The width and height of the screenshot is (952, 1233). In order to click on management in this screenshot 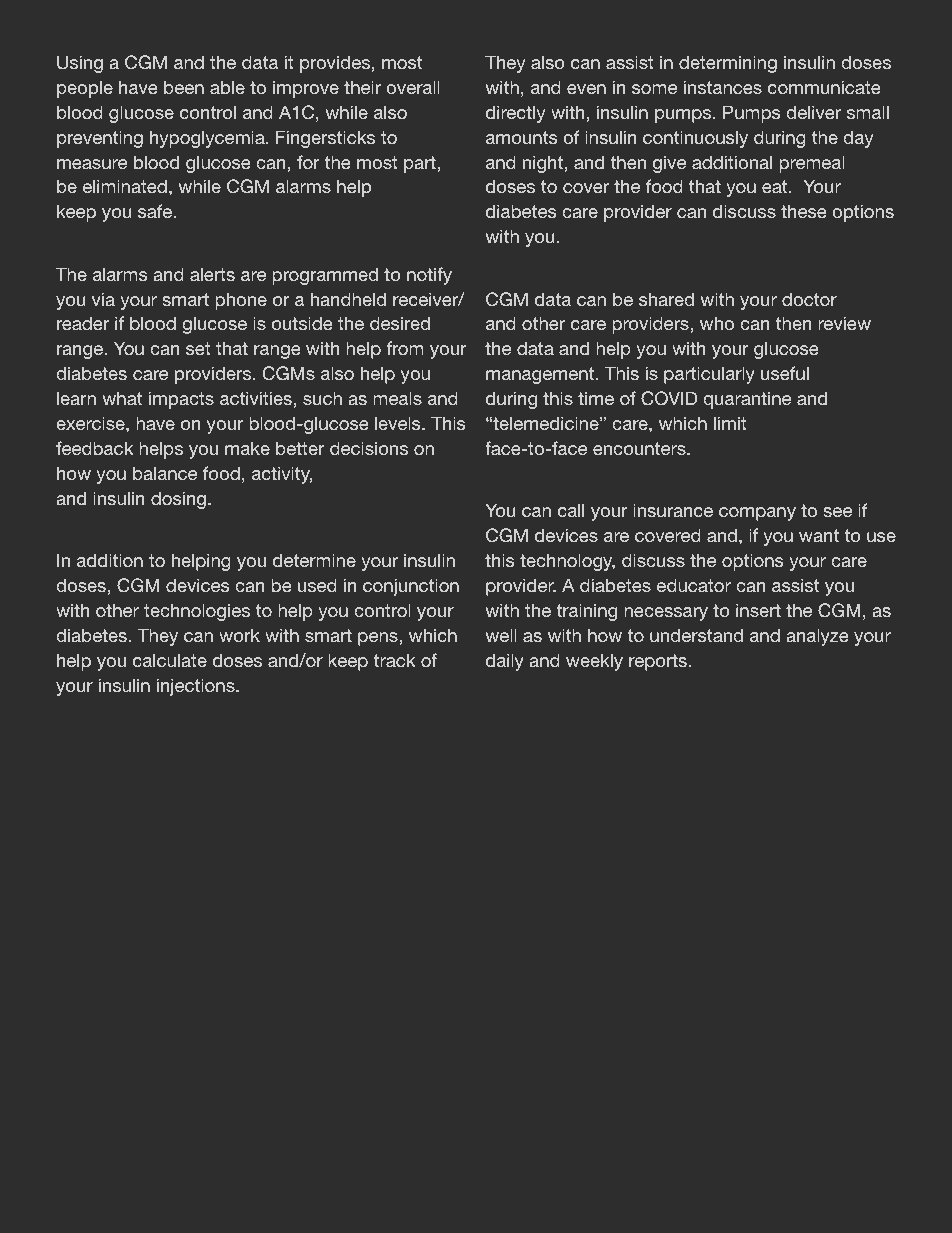, I will do `click(541, 375)`.
